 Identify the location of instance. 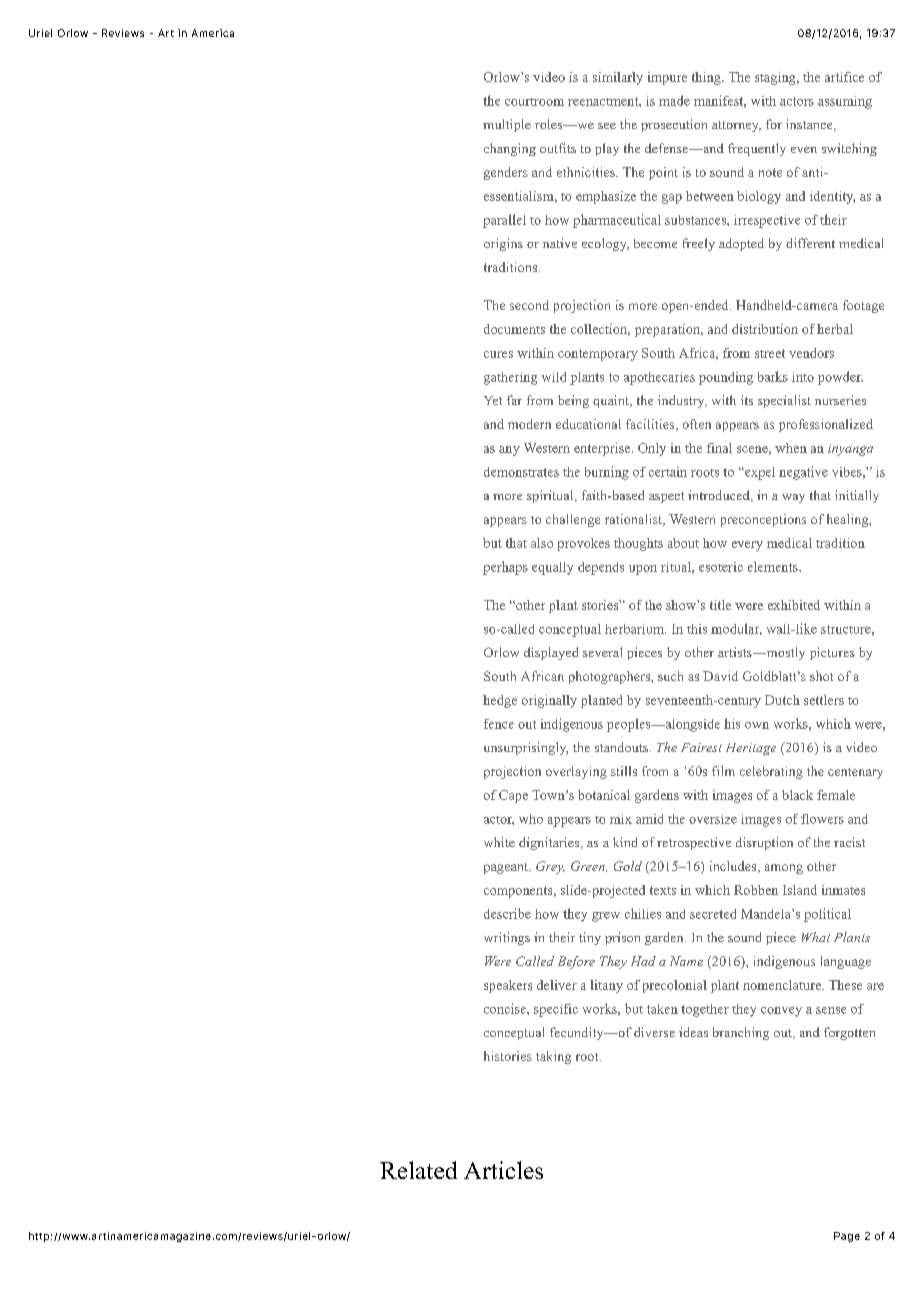
(810, 125).
